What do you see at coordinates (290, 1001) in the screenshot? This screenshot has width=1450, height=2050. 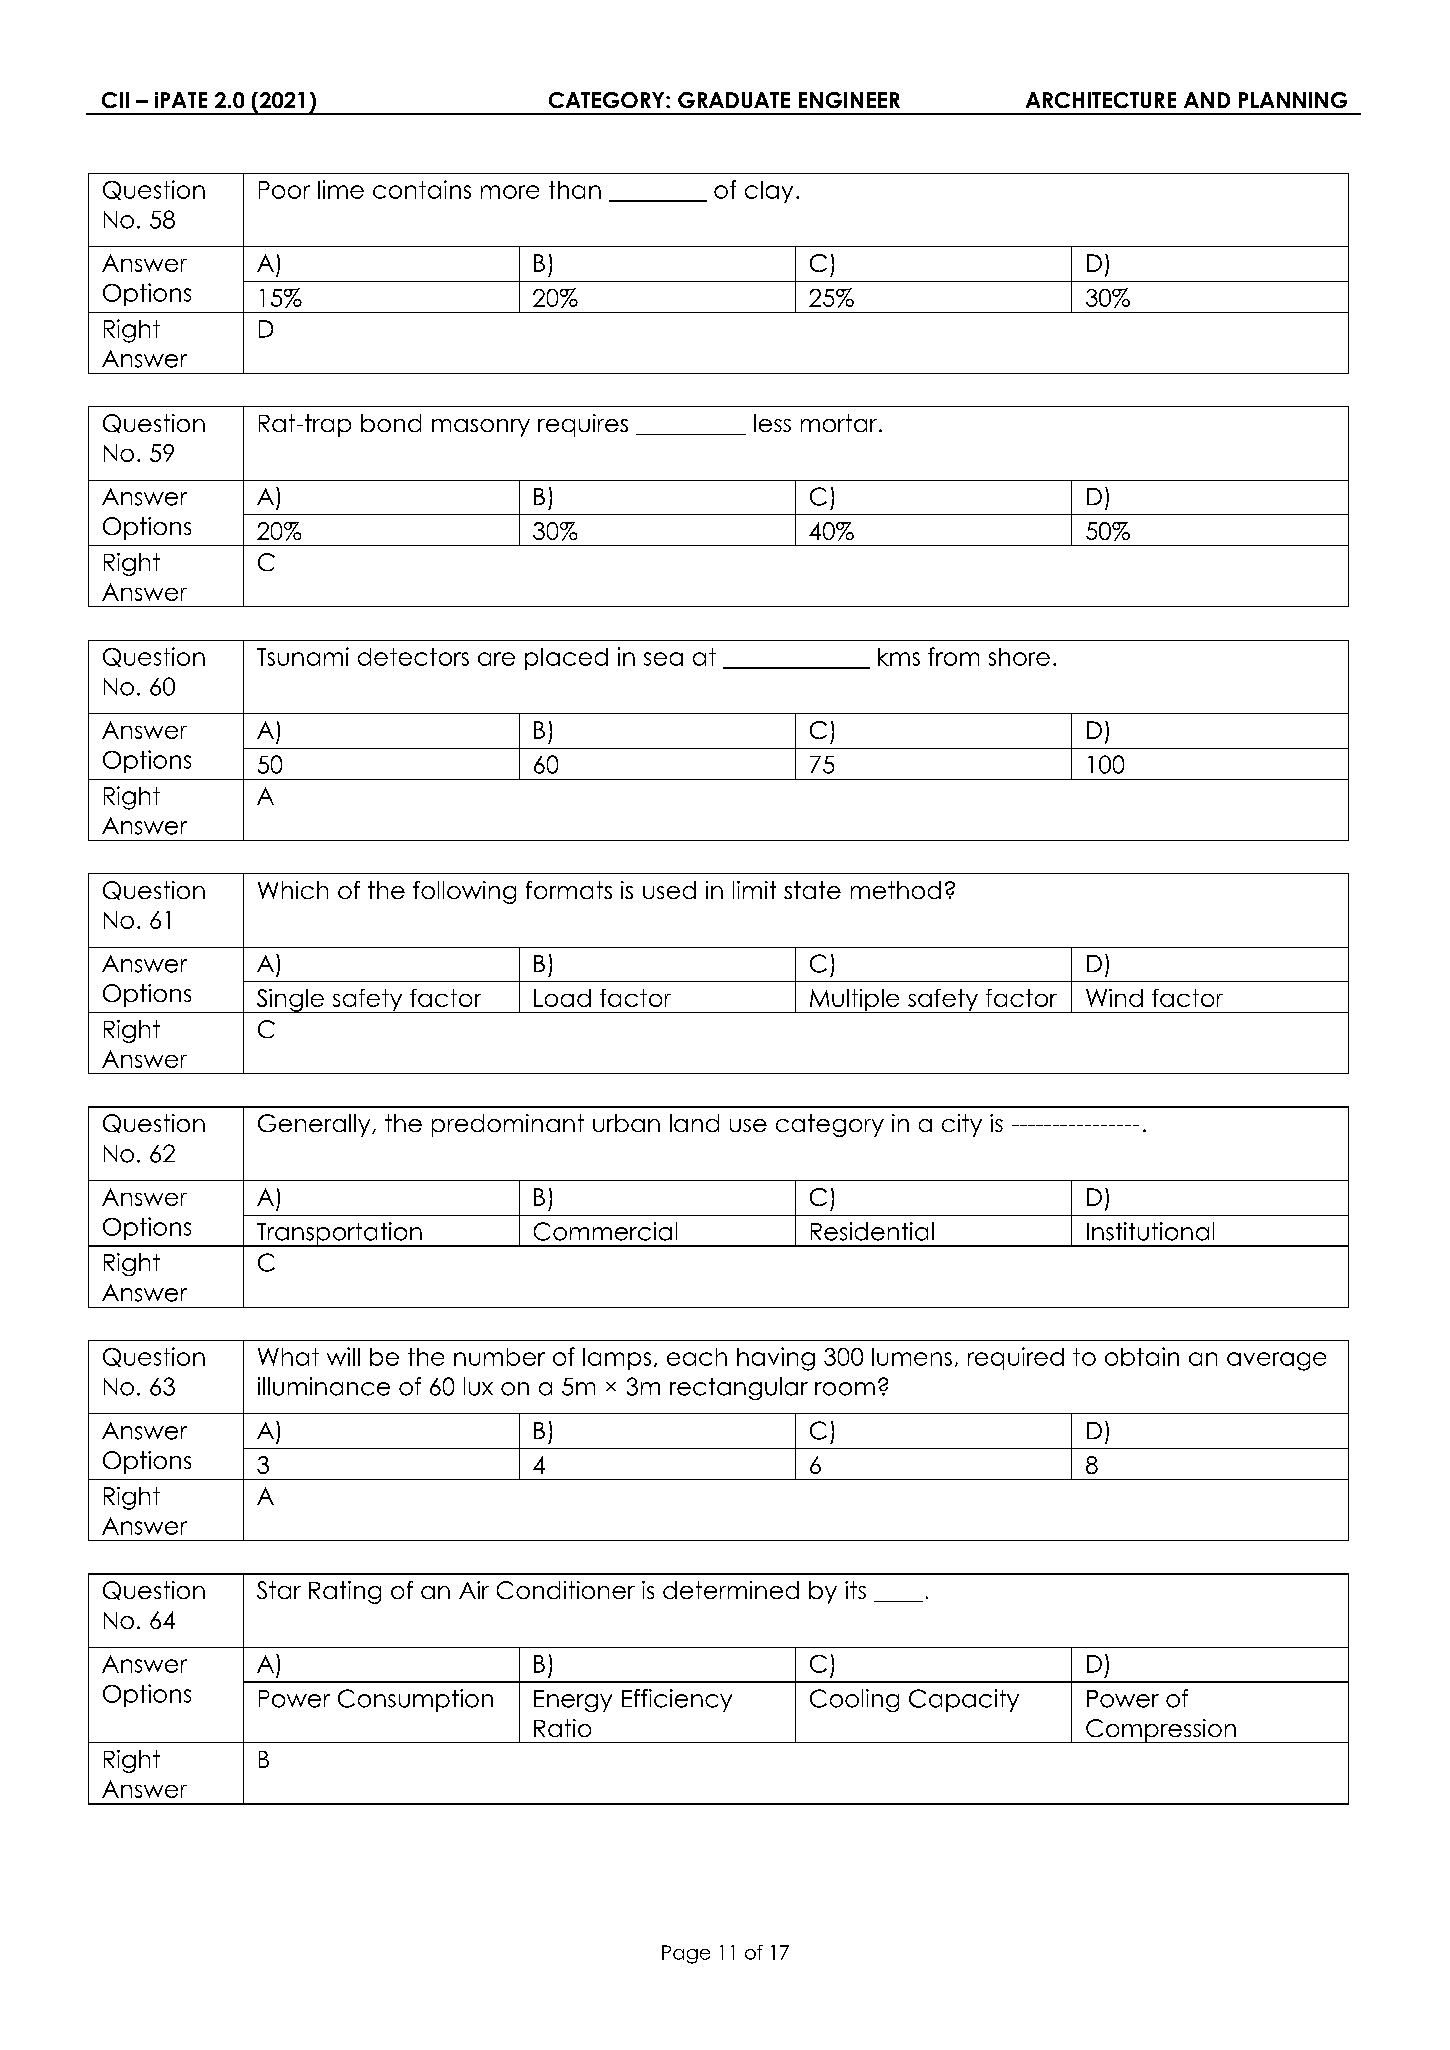 I see `Single` at bounding box center [290, 1001].
